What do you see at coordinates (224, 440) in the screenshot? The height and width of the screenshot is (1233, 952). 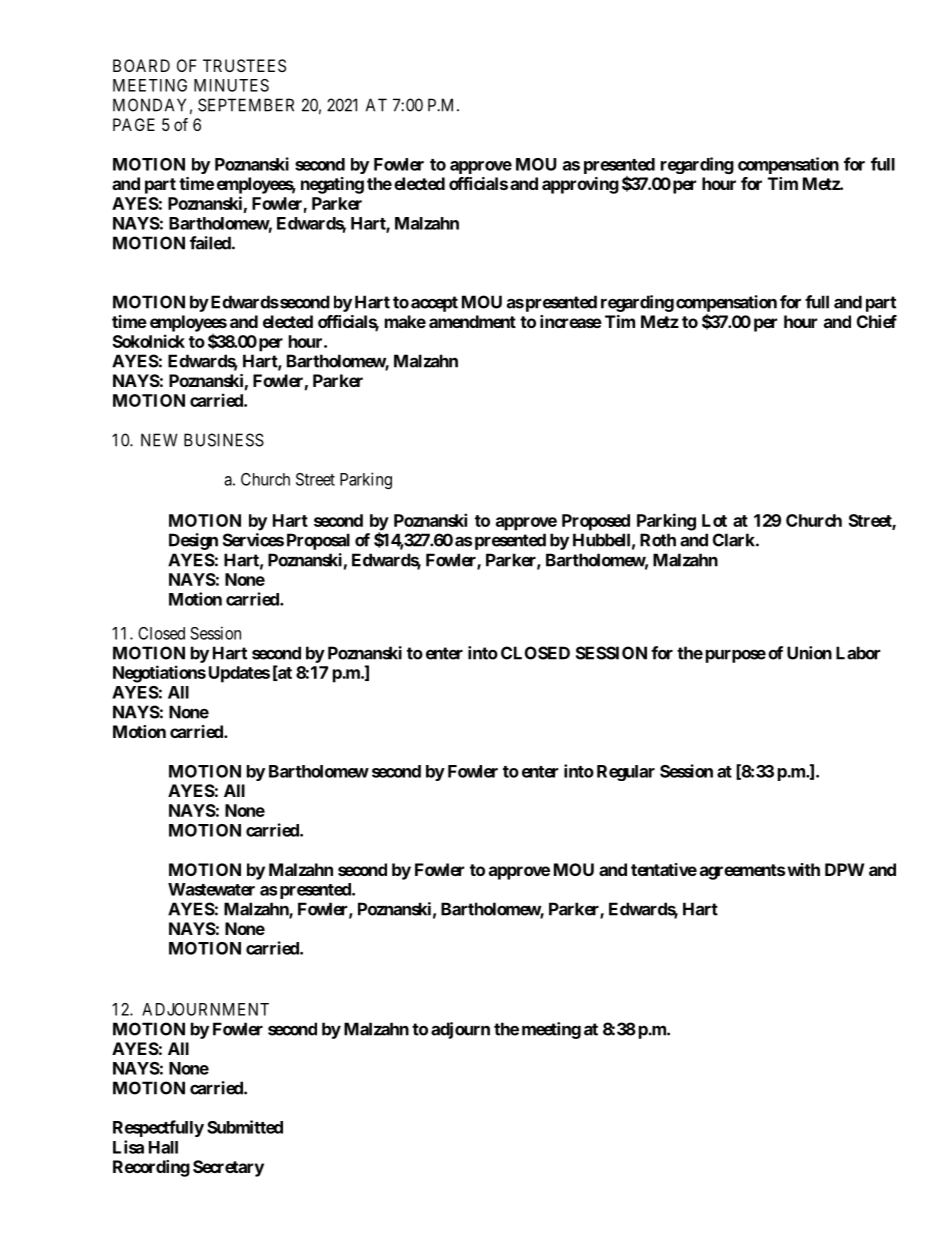 I see `BUSINESS` at bounding box center [224, 440].
